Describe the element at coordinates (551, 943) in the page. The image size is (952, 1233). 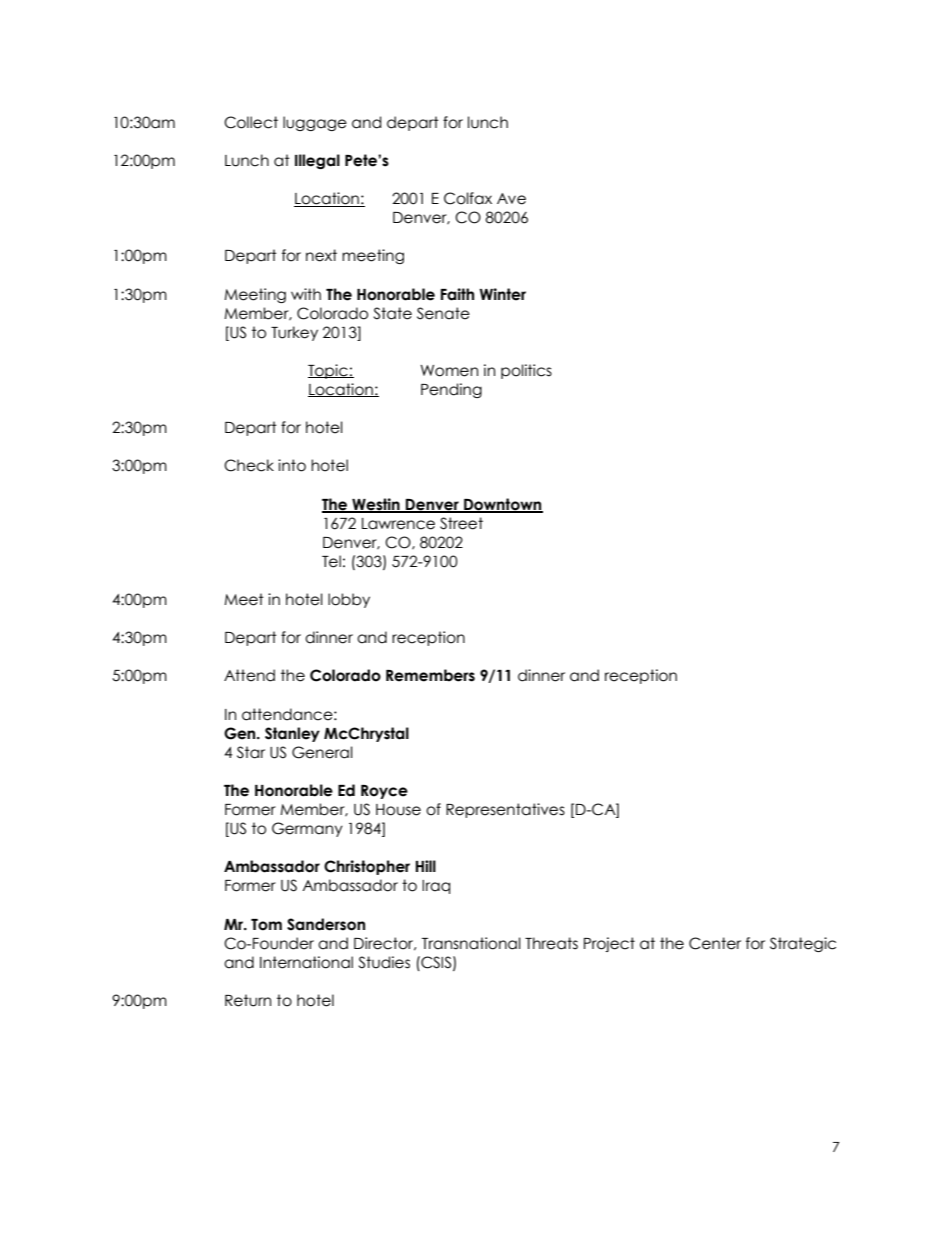
I see `Threats` at that location.
